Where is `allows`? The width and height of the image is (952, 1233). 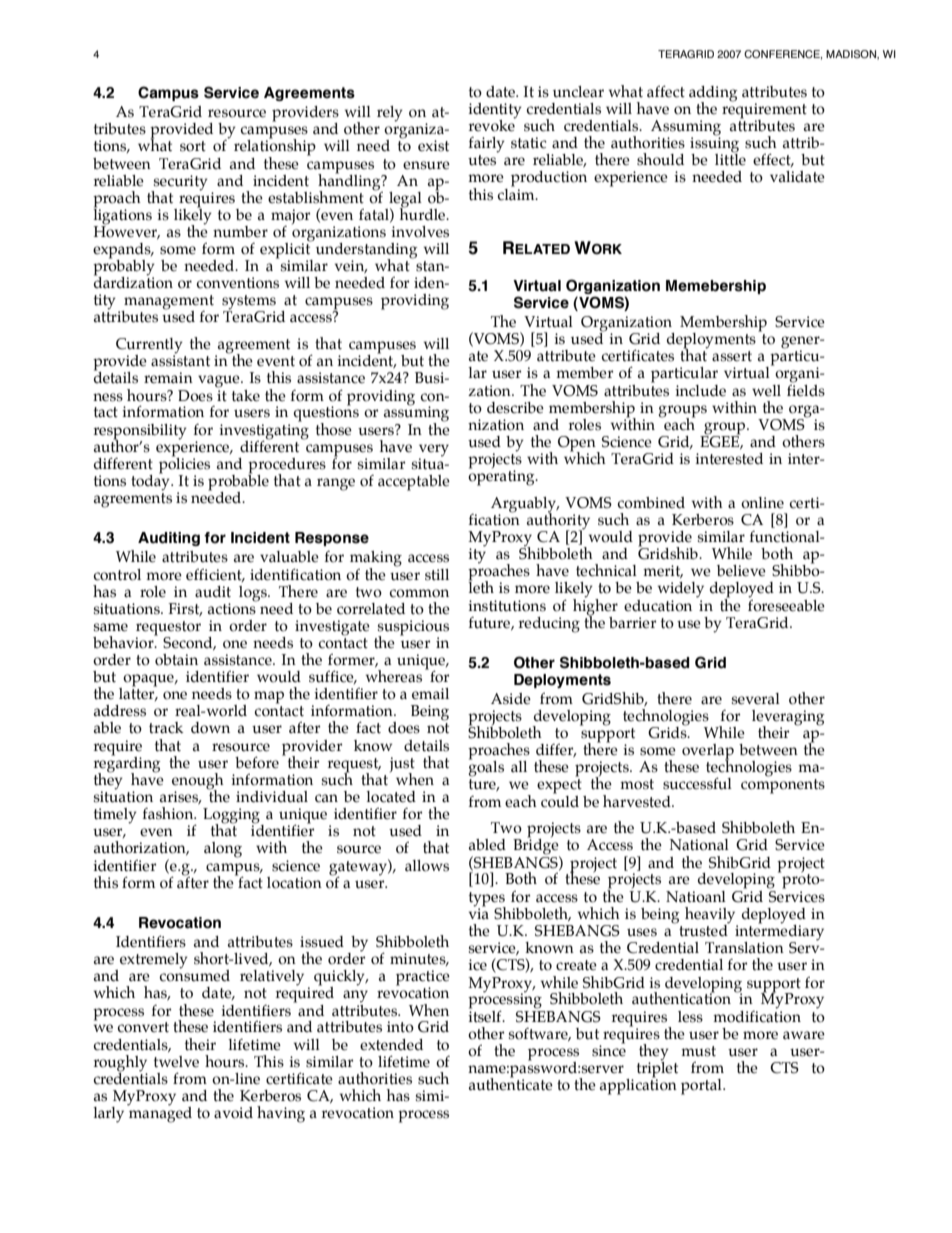 allows is located at coordinates (427, 866).
